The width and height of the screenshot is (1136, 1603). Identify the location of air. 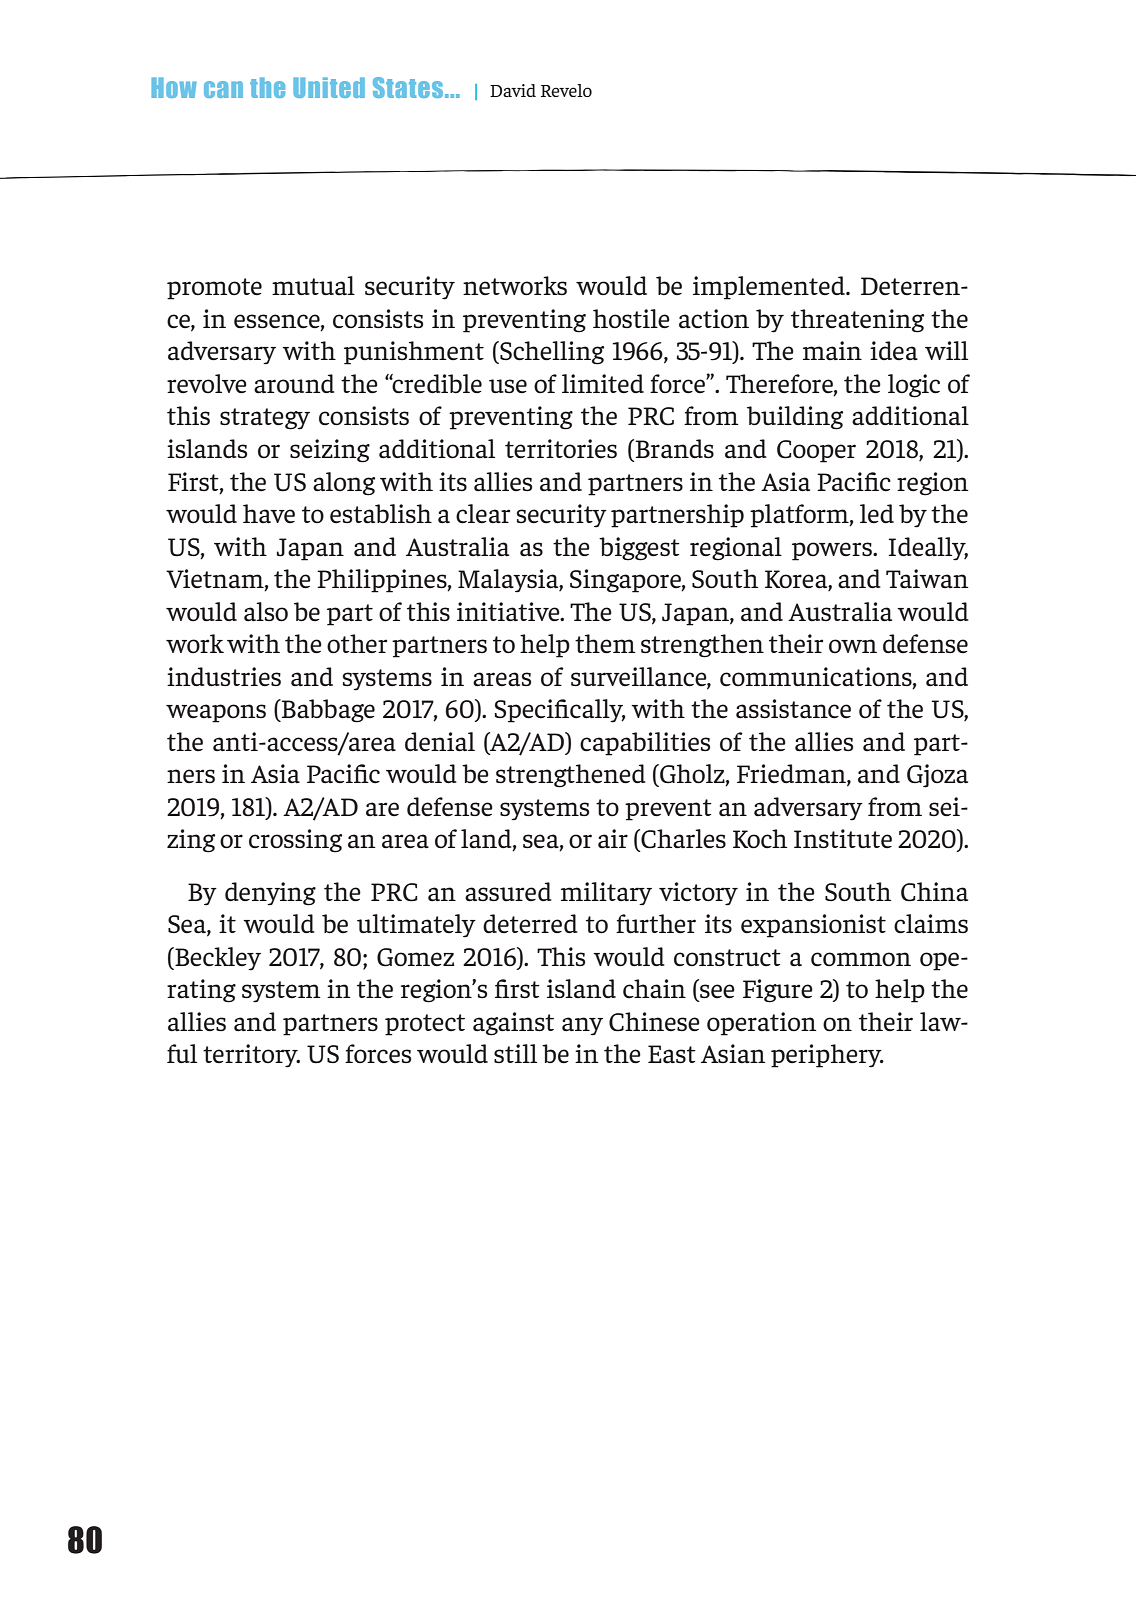
(613, 838).
